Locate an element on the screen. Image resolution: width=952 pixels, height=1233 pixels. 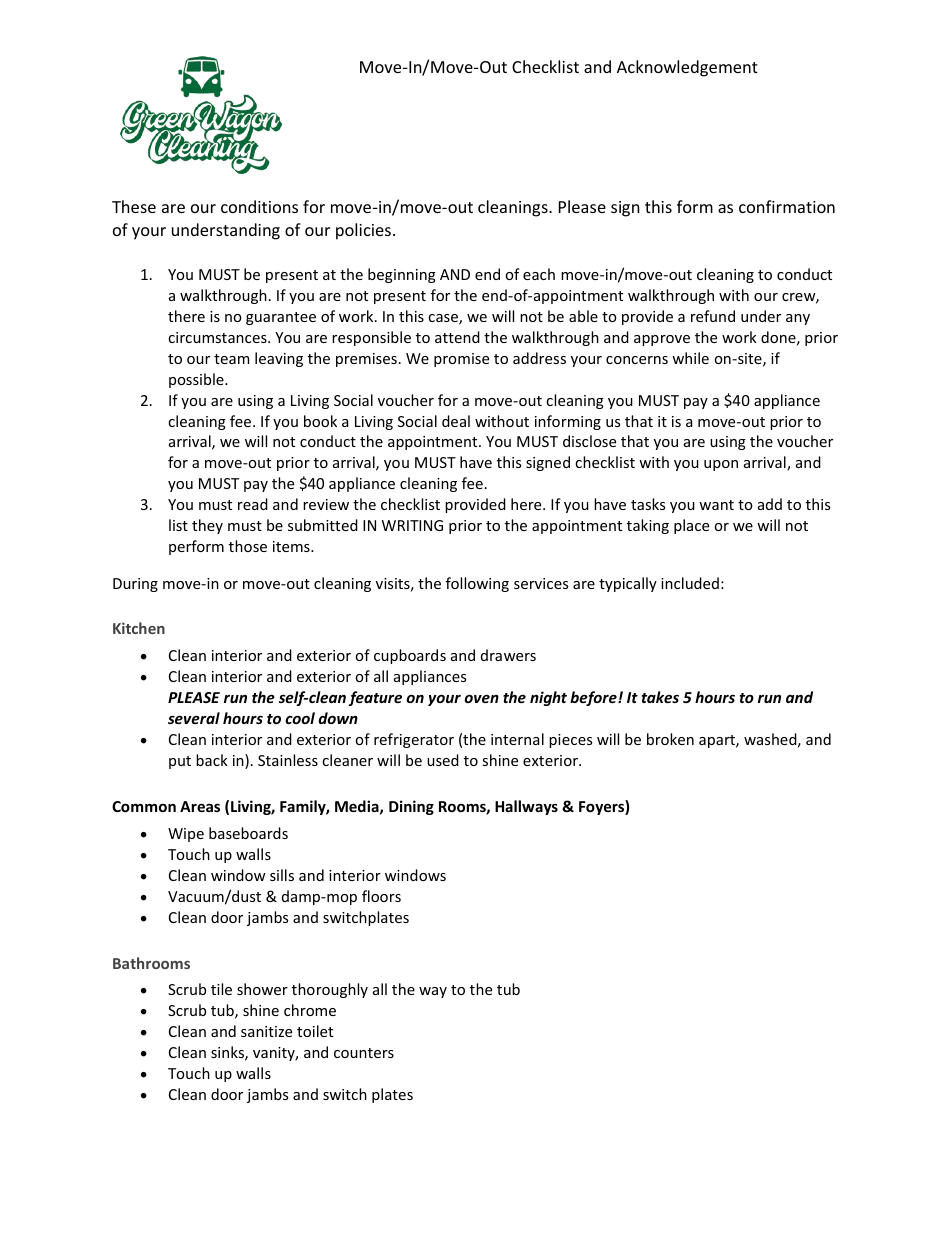
those is located at coordinates (248, 546).
